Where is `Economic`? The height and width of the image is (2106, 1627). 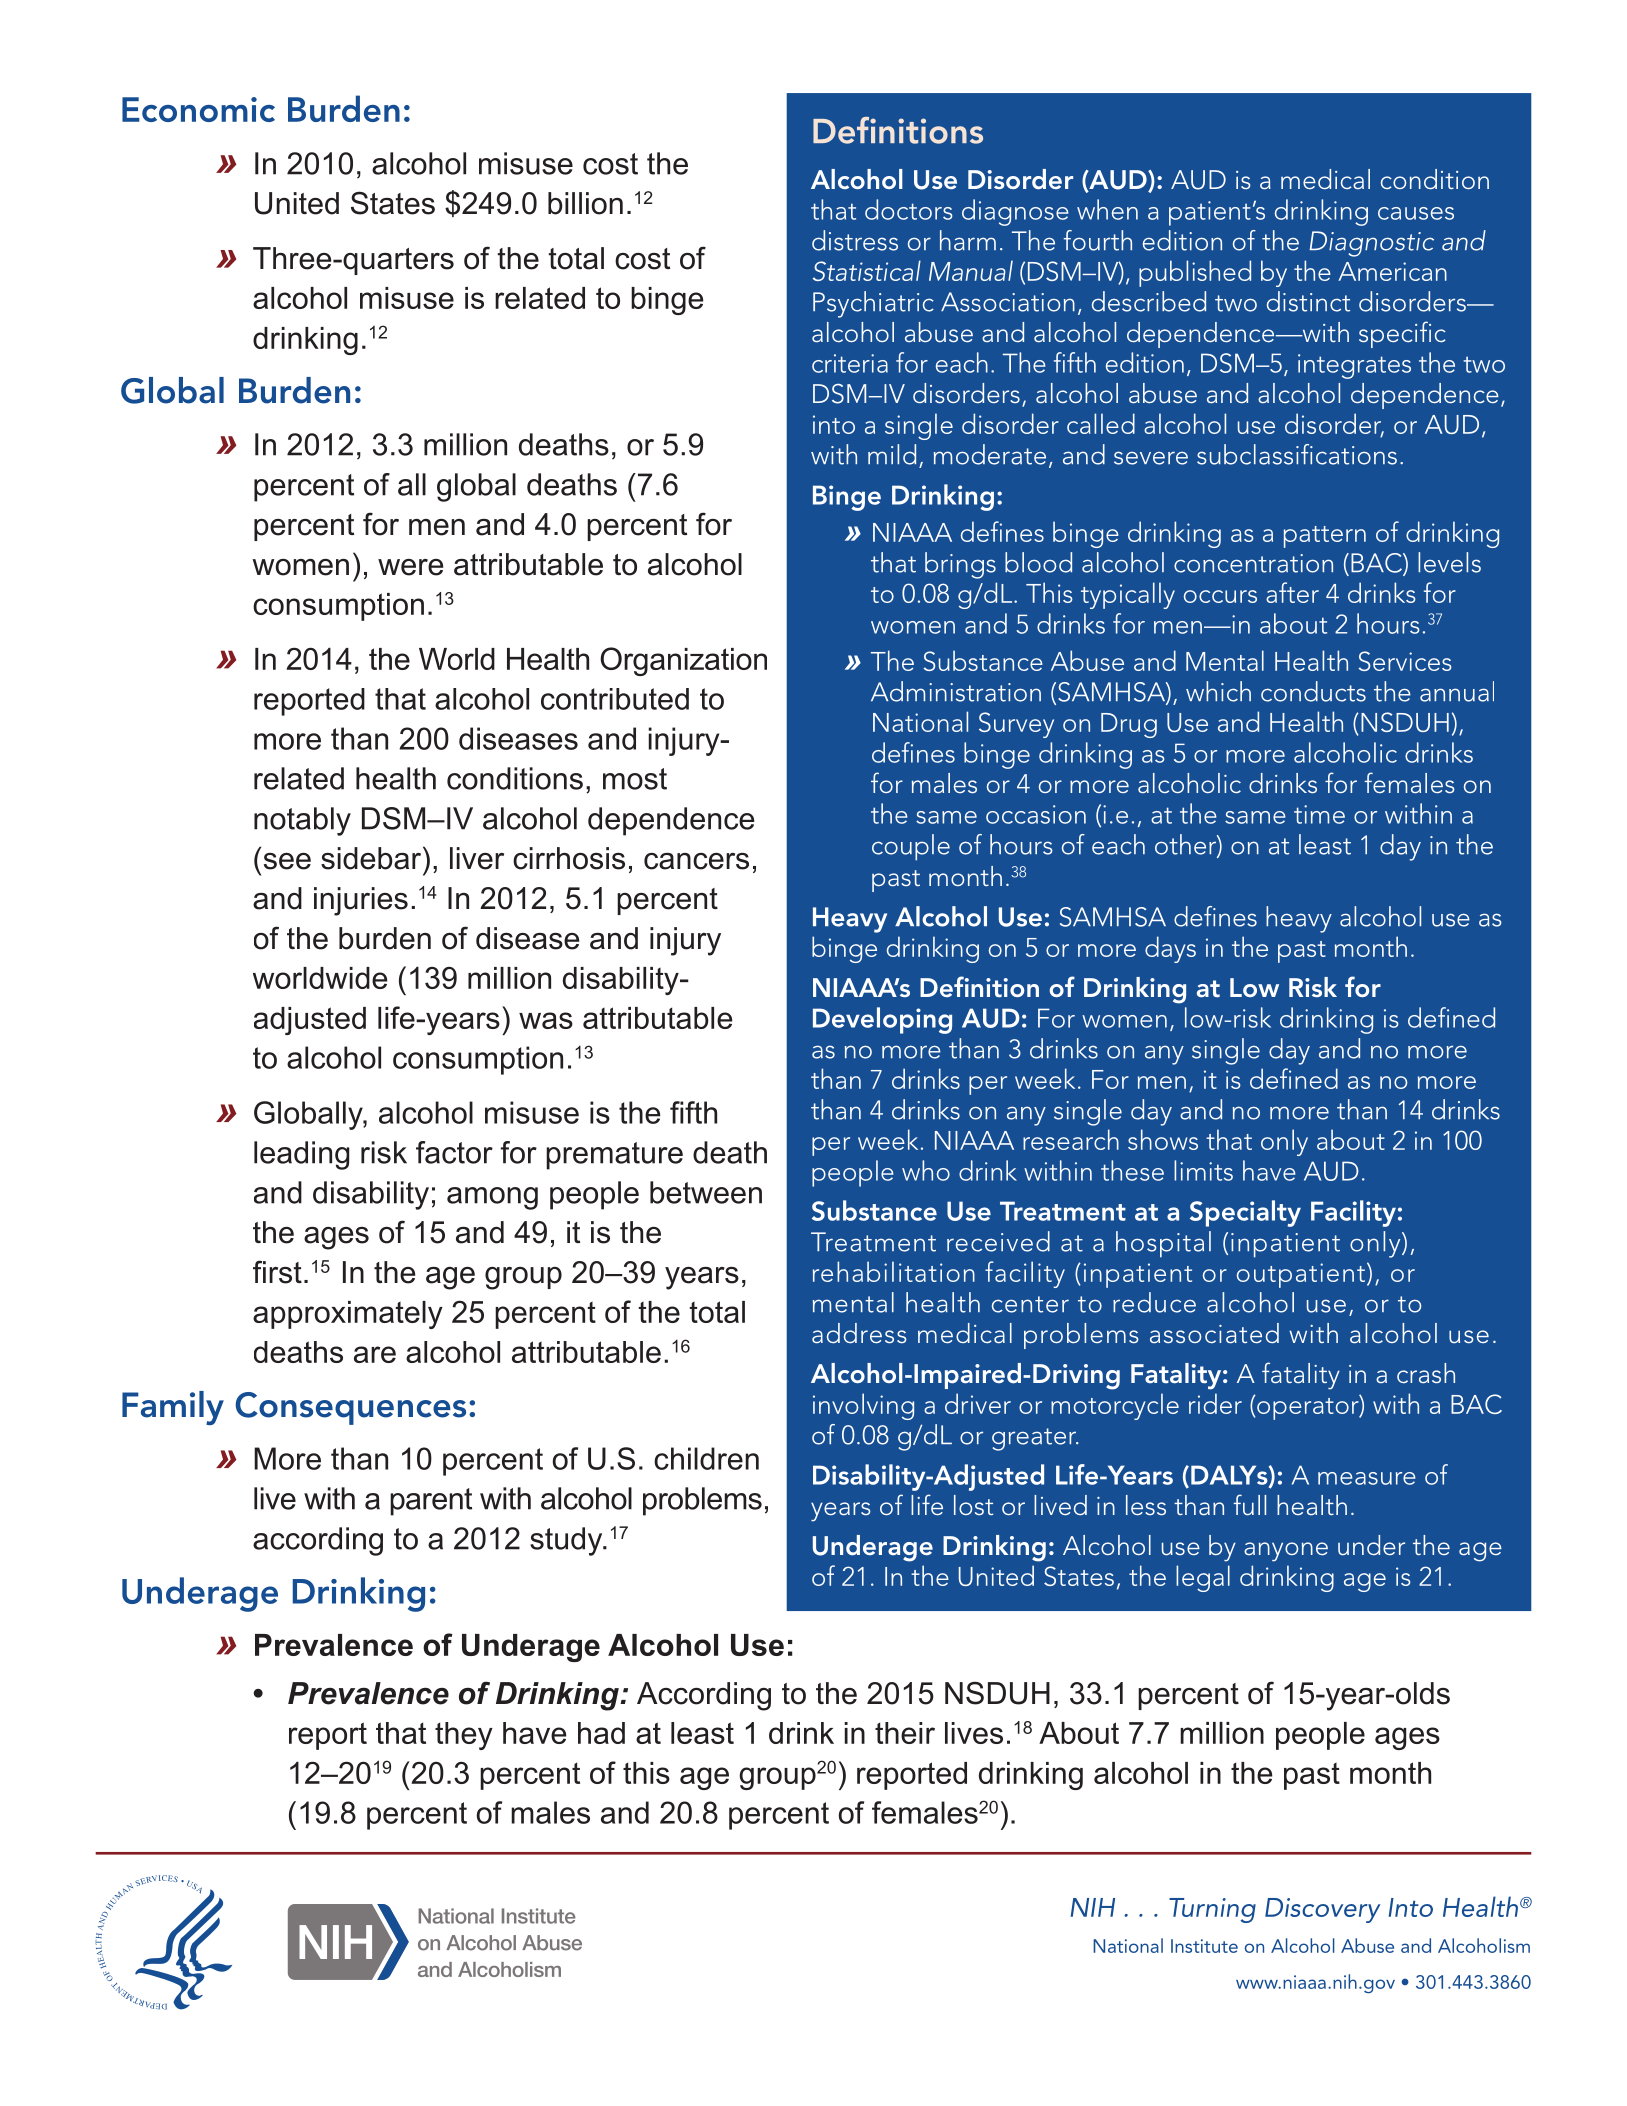 Economic is located at coordinates (198, 109).
